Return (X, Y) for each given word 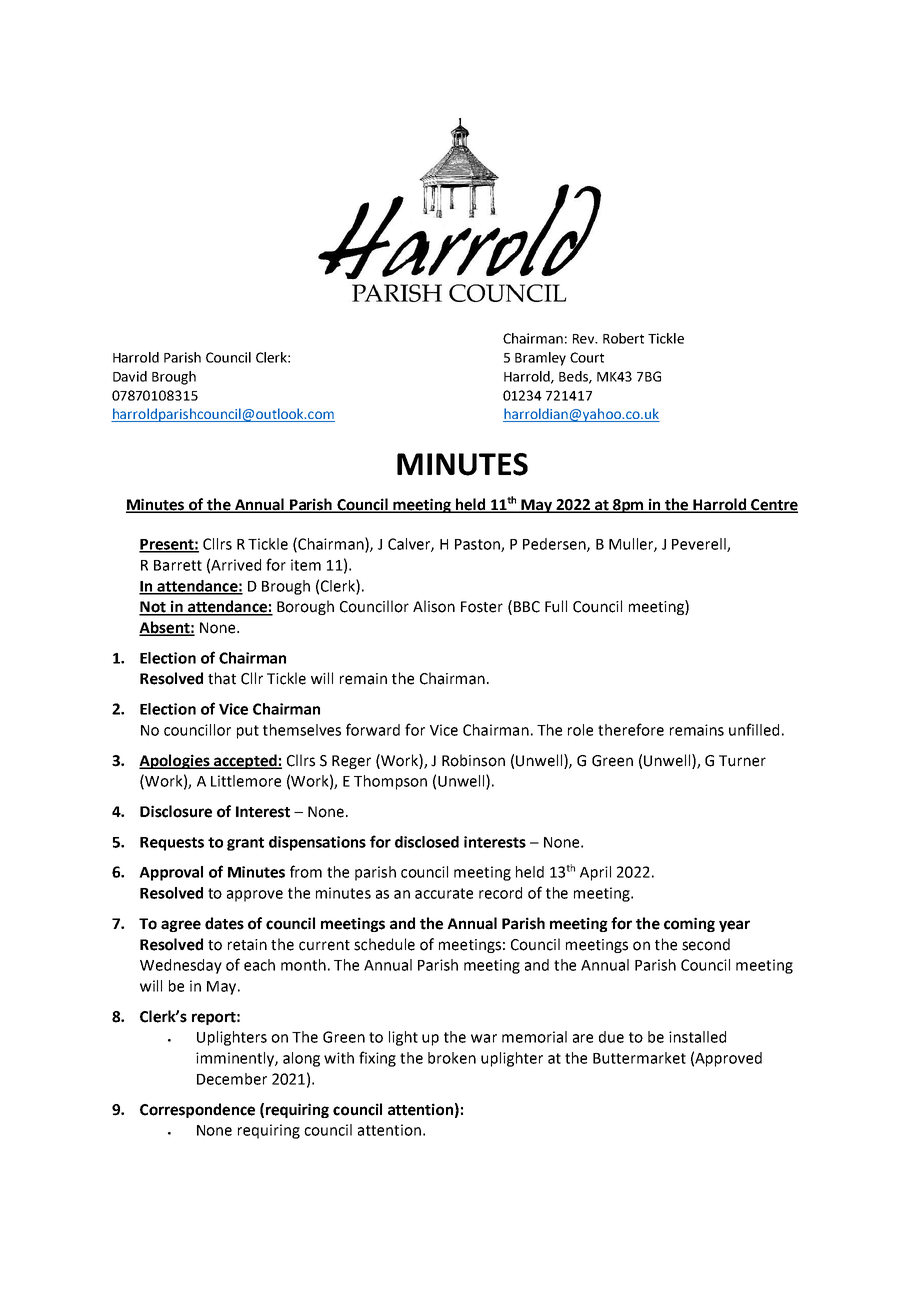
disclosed (427, 842)
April (595, 873)
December (232, 1079)
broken (452, 1058)
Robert (623, 338)
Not (153, 608)
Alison (434, 606)
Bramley (540, 359)
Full (556, 606)
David (130, 376)
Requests (172, 844)
